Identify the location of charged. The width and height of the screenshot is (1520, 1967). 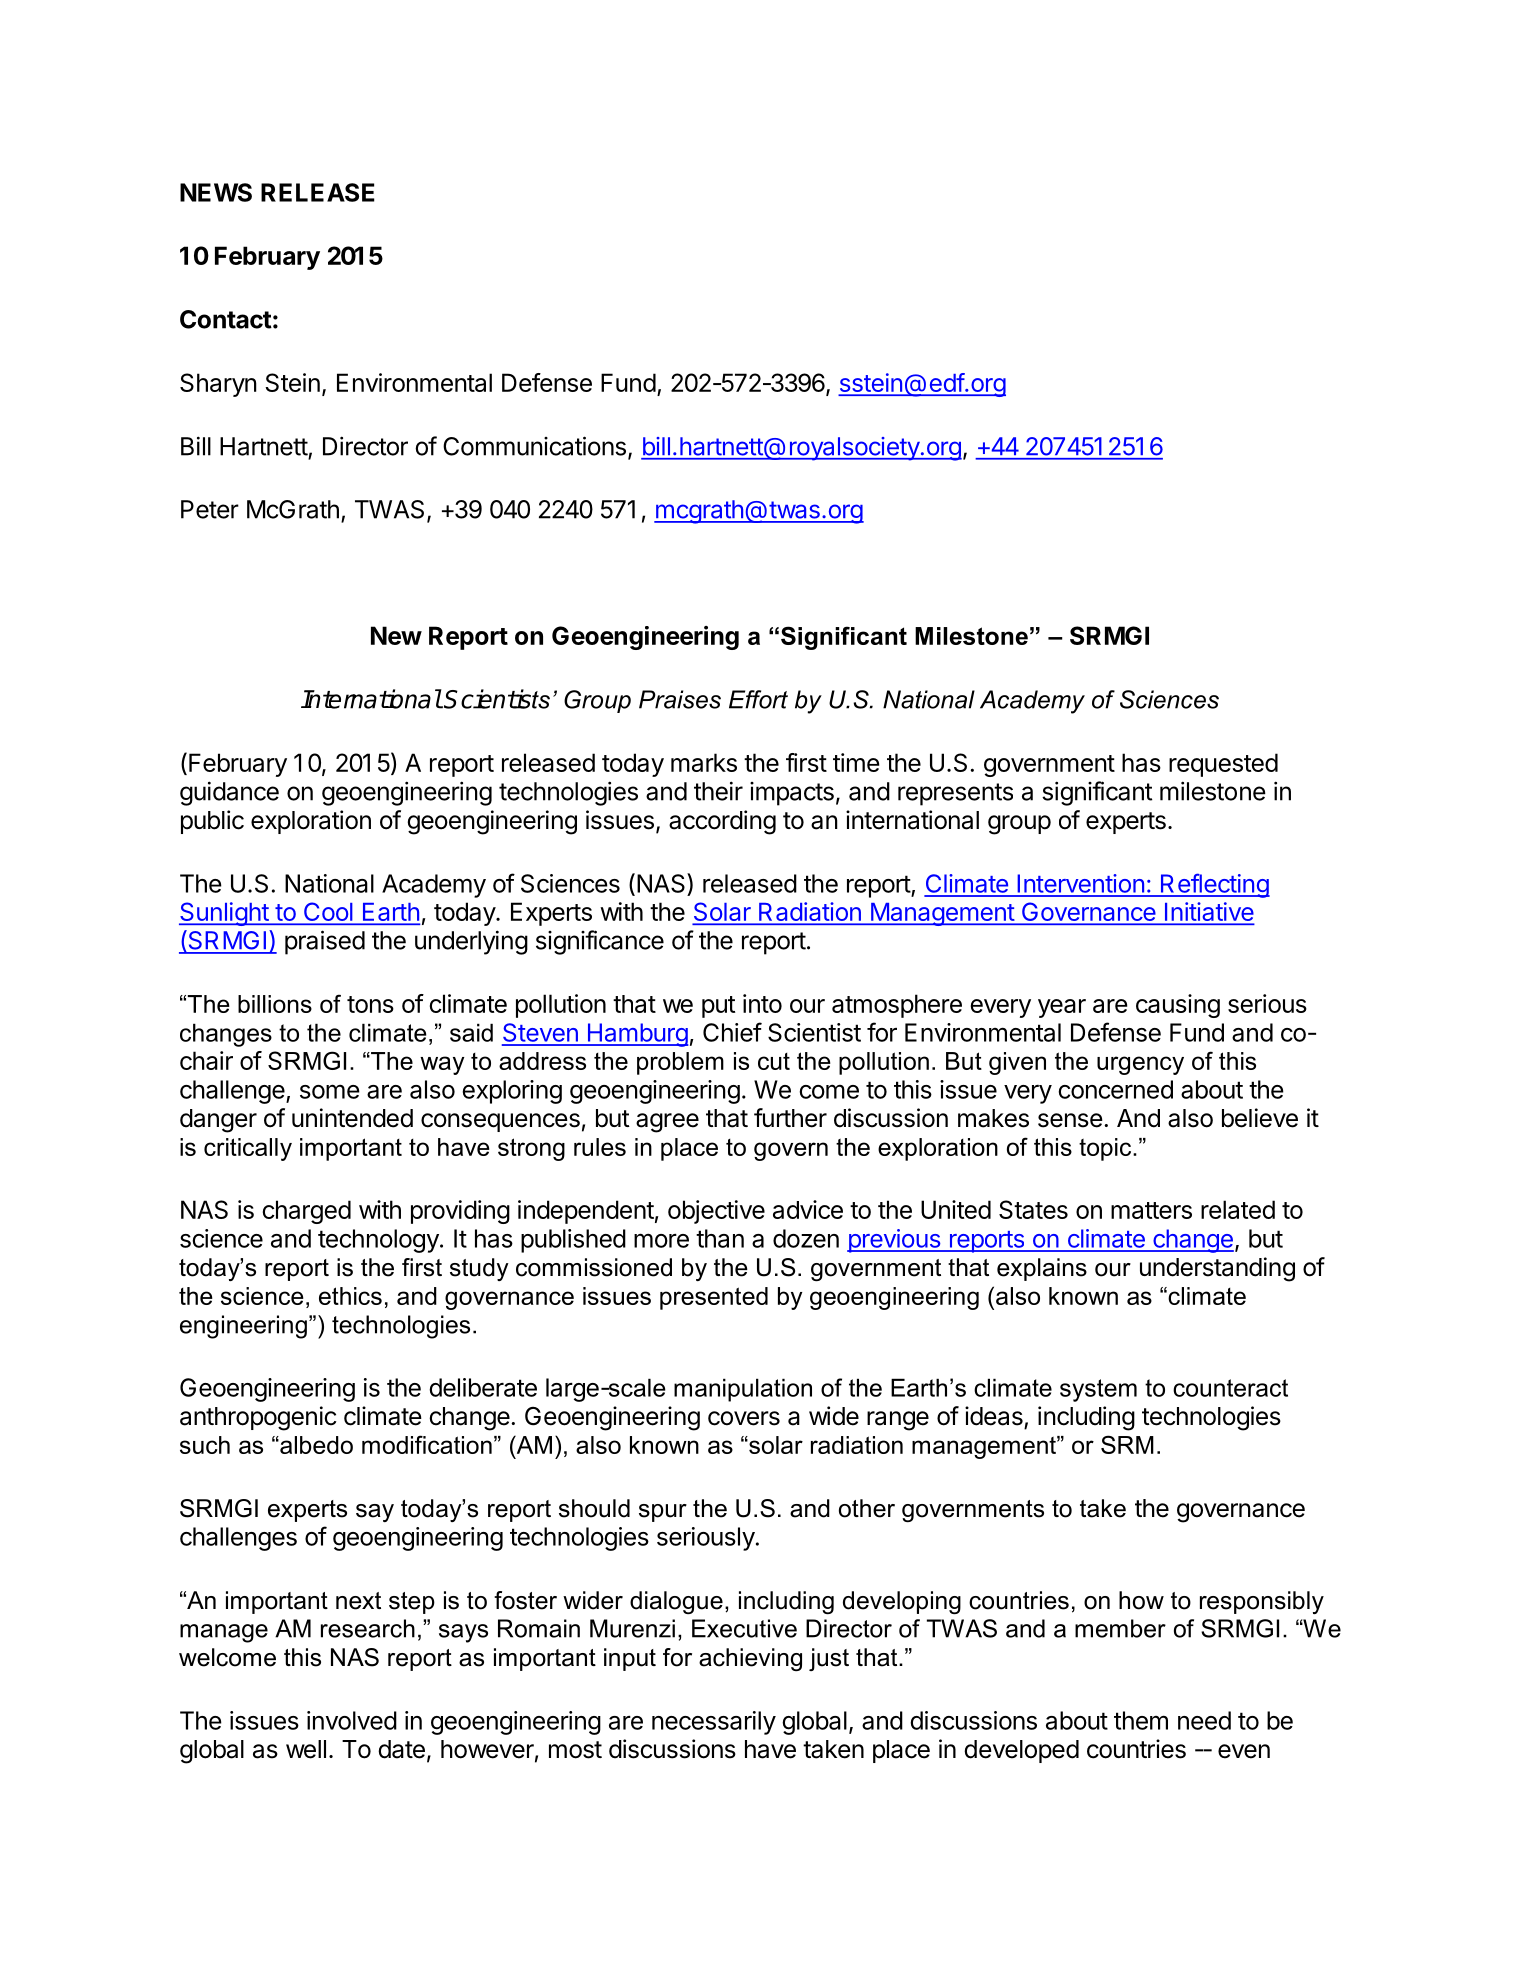
(307, 1212).
